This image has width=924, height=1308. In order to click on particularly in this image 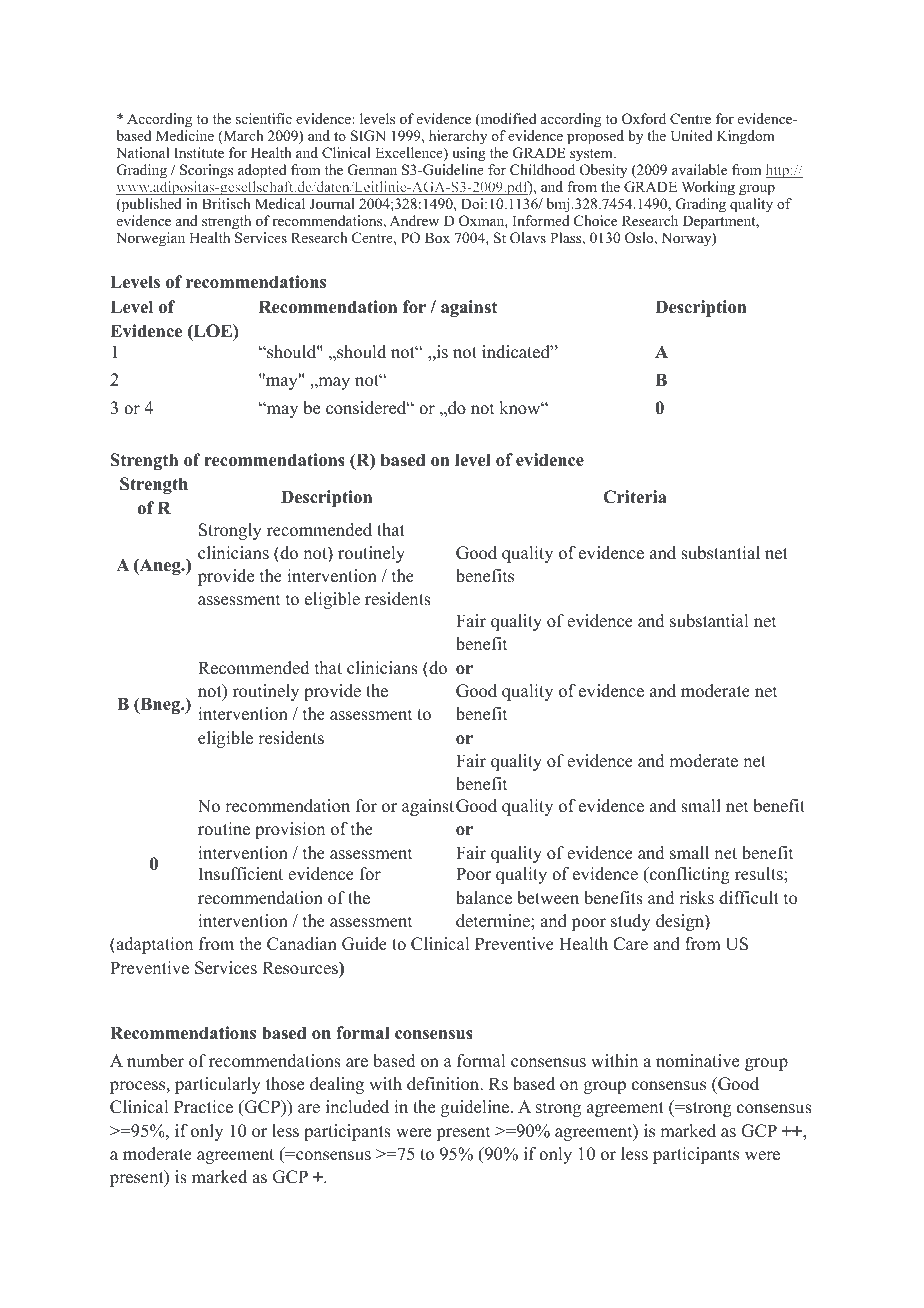, I will do `click(218, 1085)`.
